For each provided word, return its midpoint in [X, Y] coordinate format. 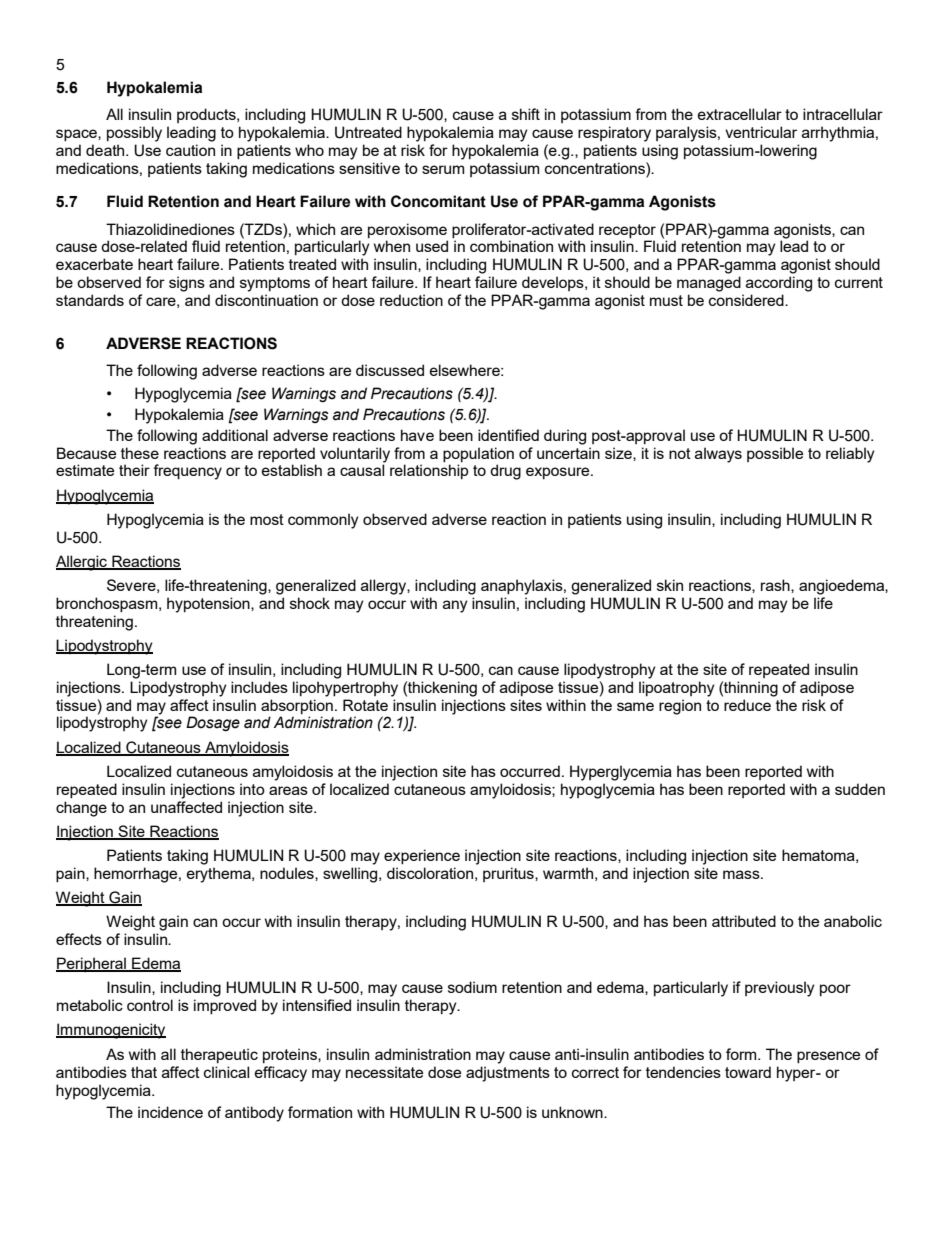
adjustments [508, 1074]
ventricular [761, 132]
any [455, 606]
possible [775, 454]
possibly [134, 134]
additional [235, 435]
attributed [744, 921]
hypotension [209, 605]
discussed [390, 370]
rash [776, 586]
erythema [220, 875]
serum [443, 169]
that [144, 1072]
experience [422, 856]
